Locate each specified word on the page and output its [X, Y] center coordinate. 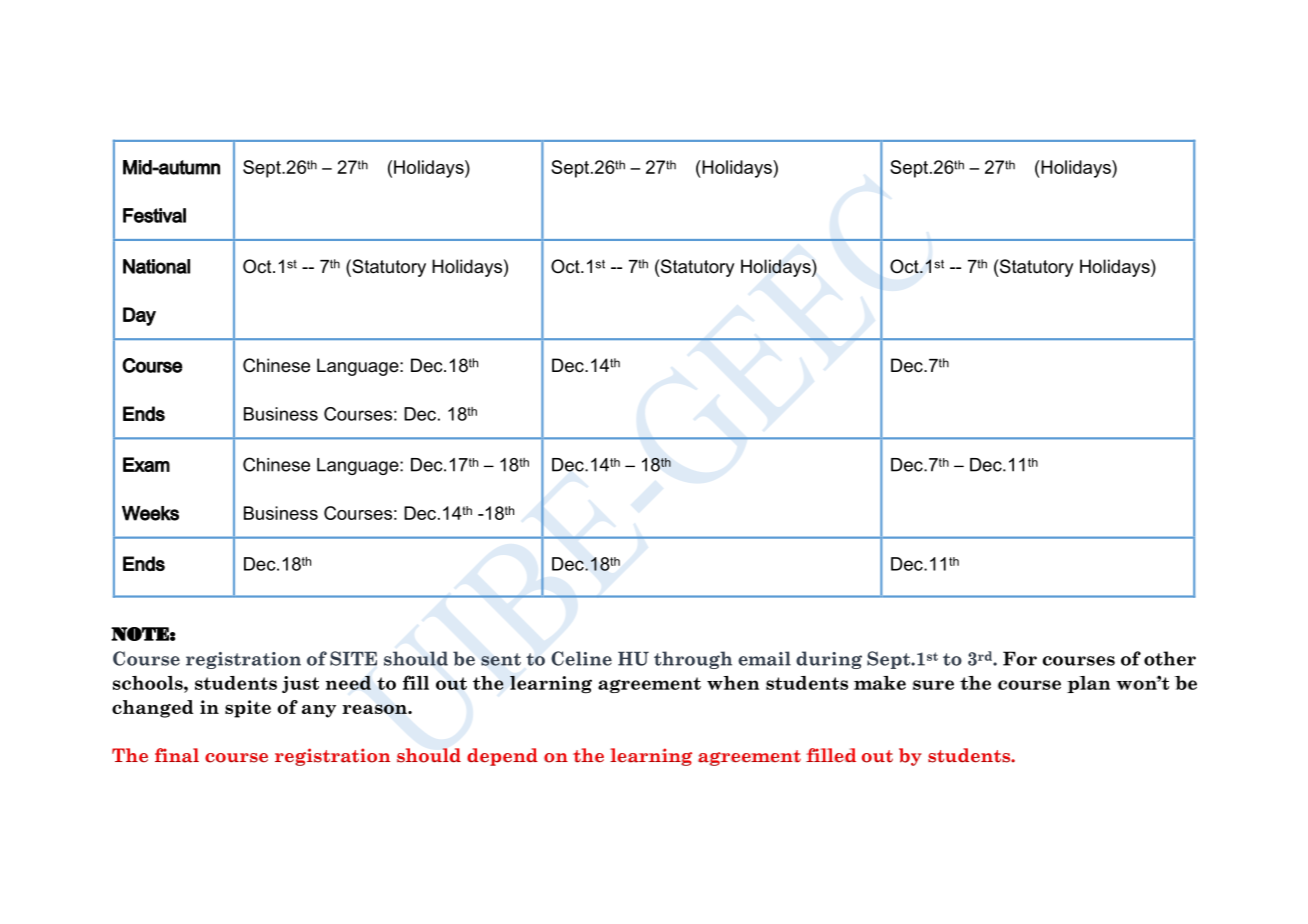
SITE [353, 658]
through [693, 660]
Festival [154, 215]
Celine [581, 658]
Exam [146, 464]
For [1020, 658]
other [1170, 658]
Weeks [150, 513]
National [156, 266]
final [177, 755]
